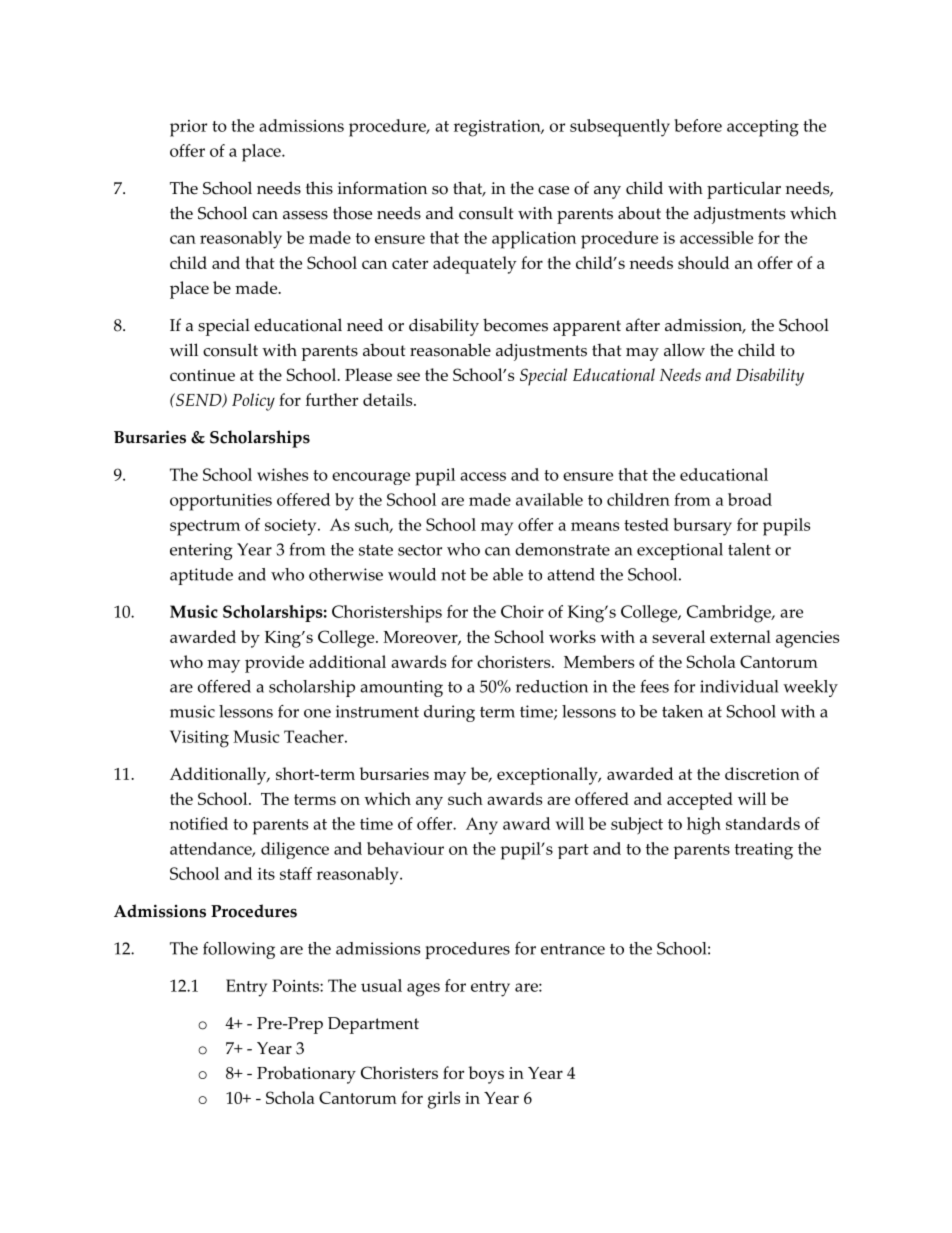  What do you see at coordinates (730, 614) in the screenshot?
I see `Cambridge` at bounding box center [730, 614].
